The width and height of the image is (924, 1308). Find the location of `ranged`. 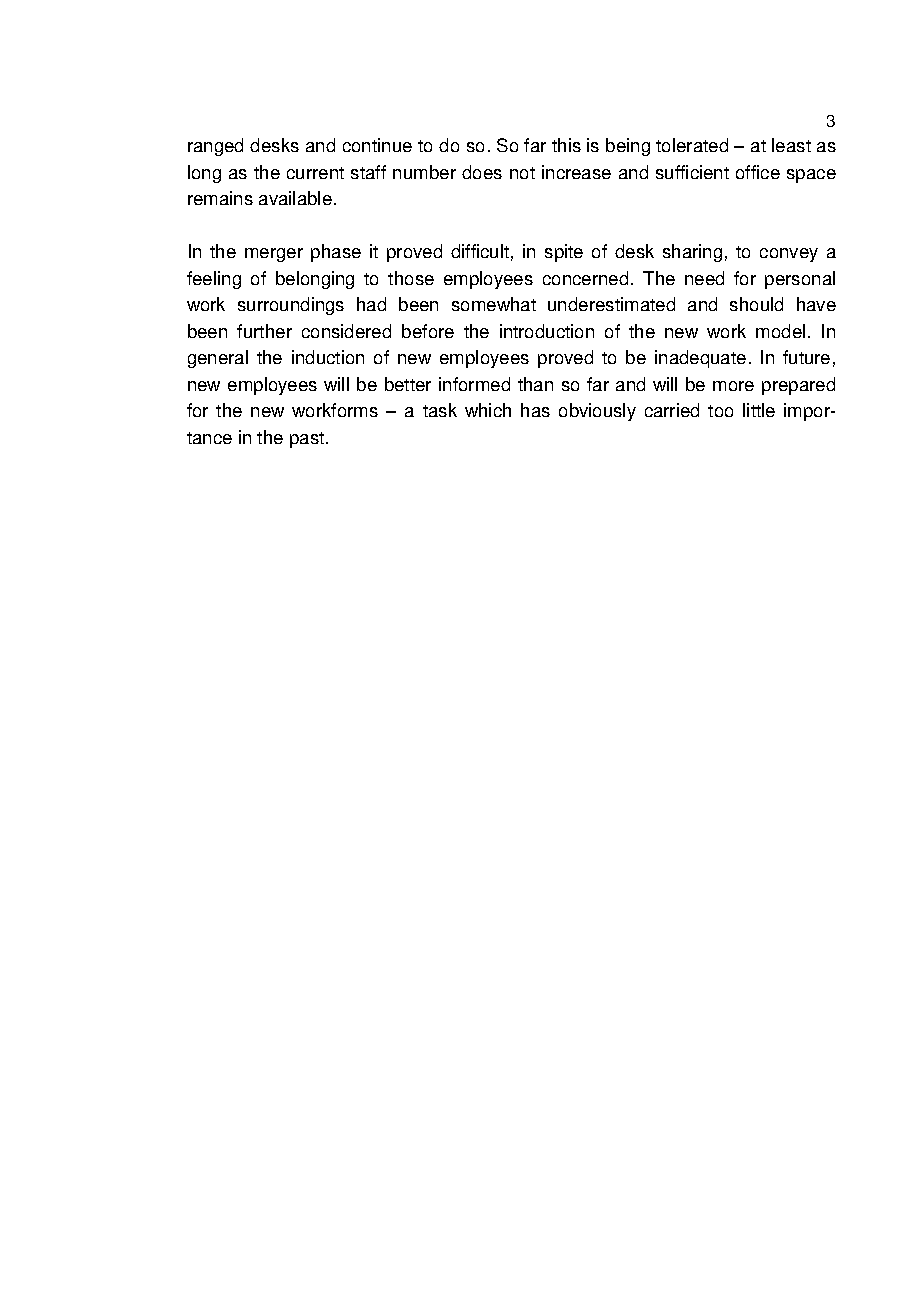

ranged is located at coordinates (215, 147).
